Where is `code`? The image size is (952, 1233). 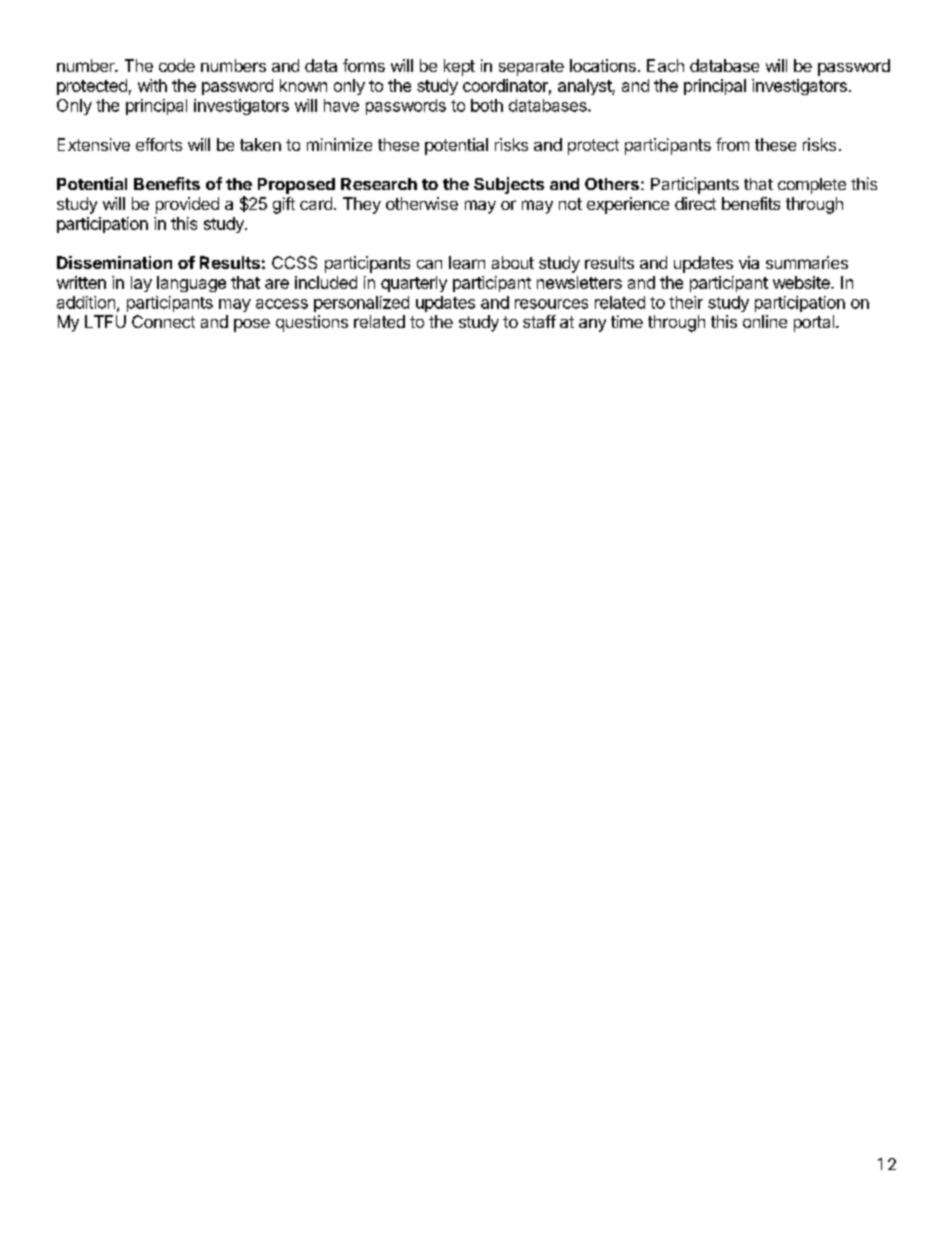
code is located at coordinates (177, 65).
